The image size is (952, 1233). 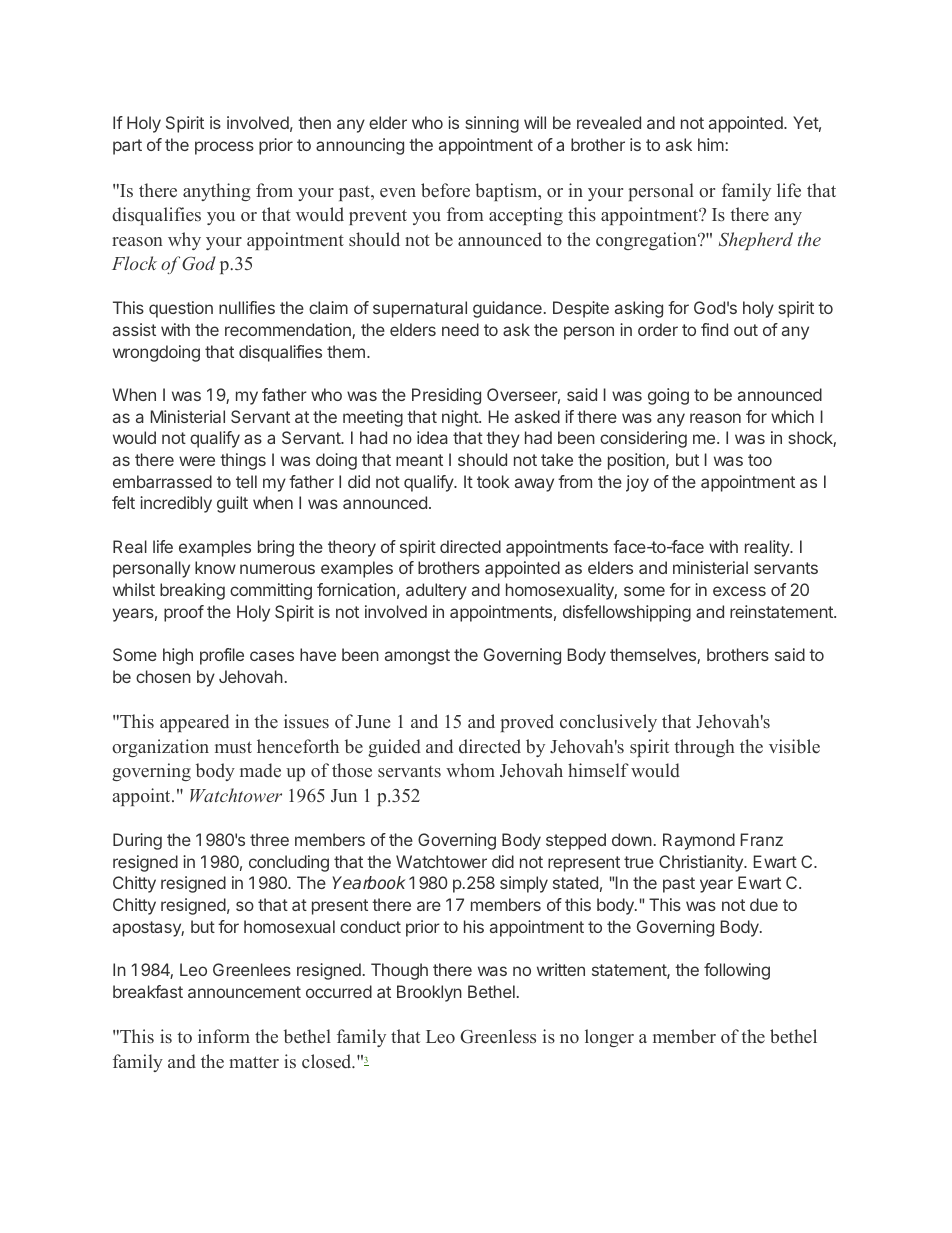 I want to click on were, so click(x=197, y=461).
